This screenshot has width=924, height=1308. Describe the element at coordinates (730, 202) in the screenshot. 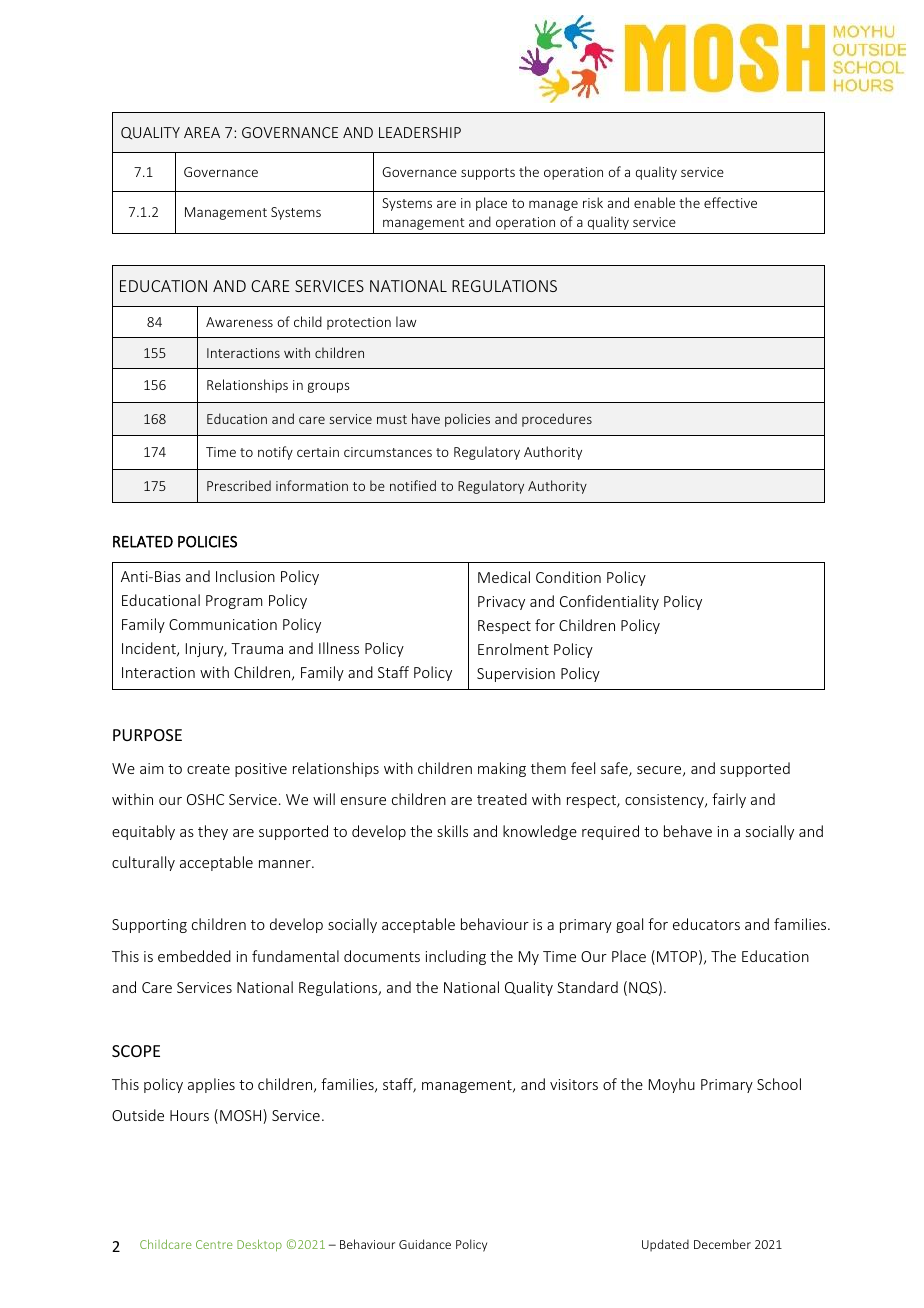

I see `effective` at that location.
